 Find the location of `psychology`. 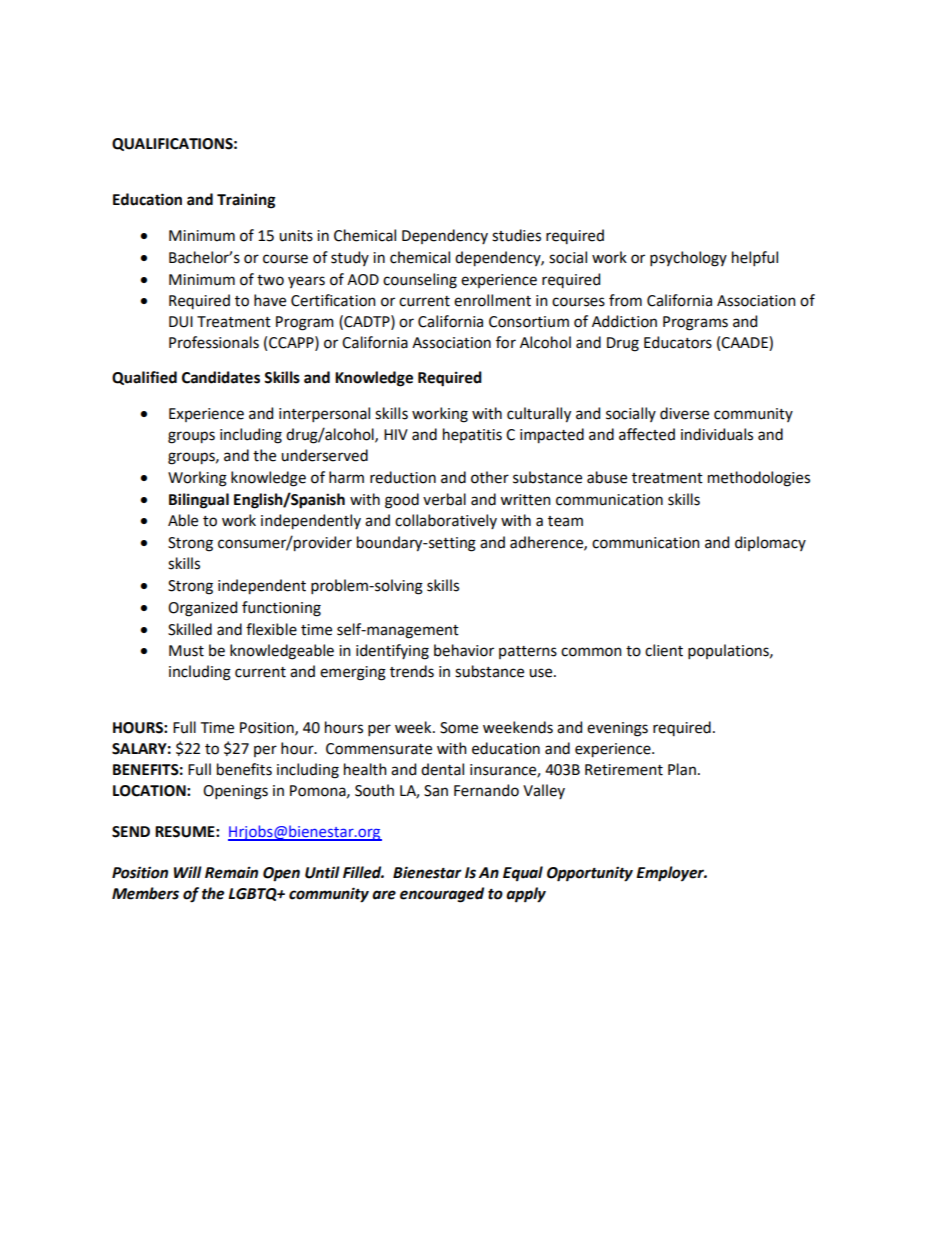

psychology is located at coordinates (688, 259).
